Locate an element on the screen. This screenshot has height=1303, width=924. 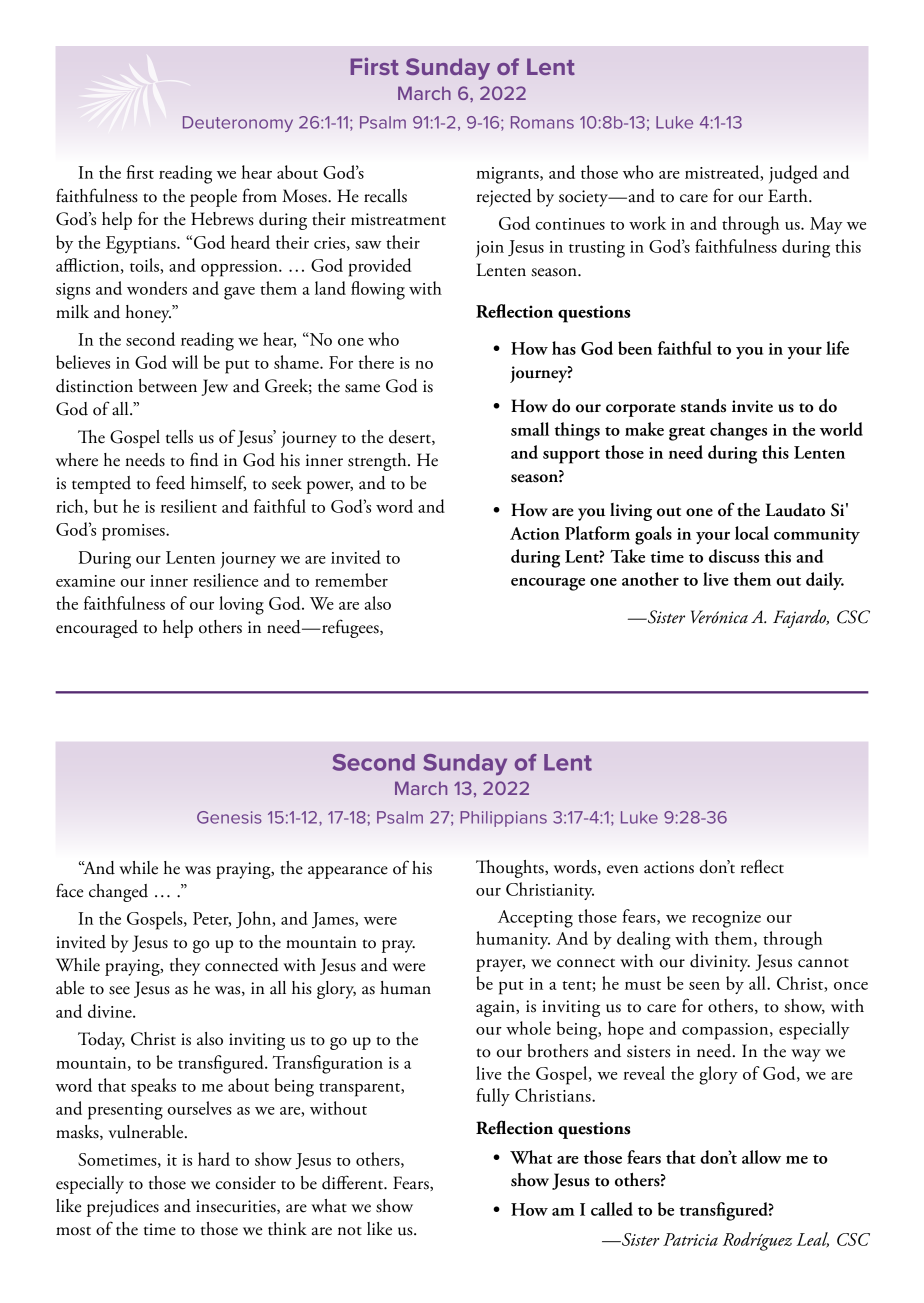
loving is located at coordinates (241, 605).
